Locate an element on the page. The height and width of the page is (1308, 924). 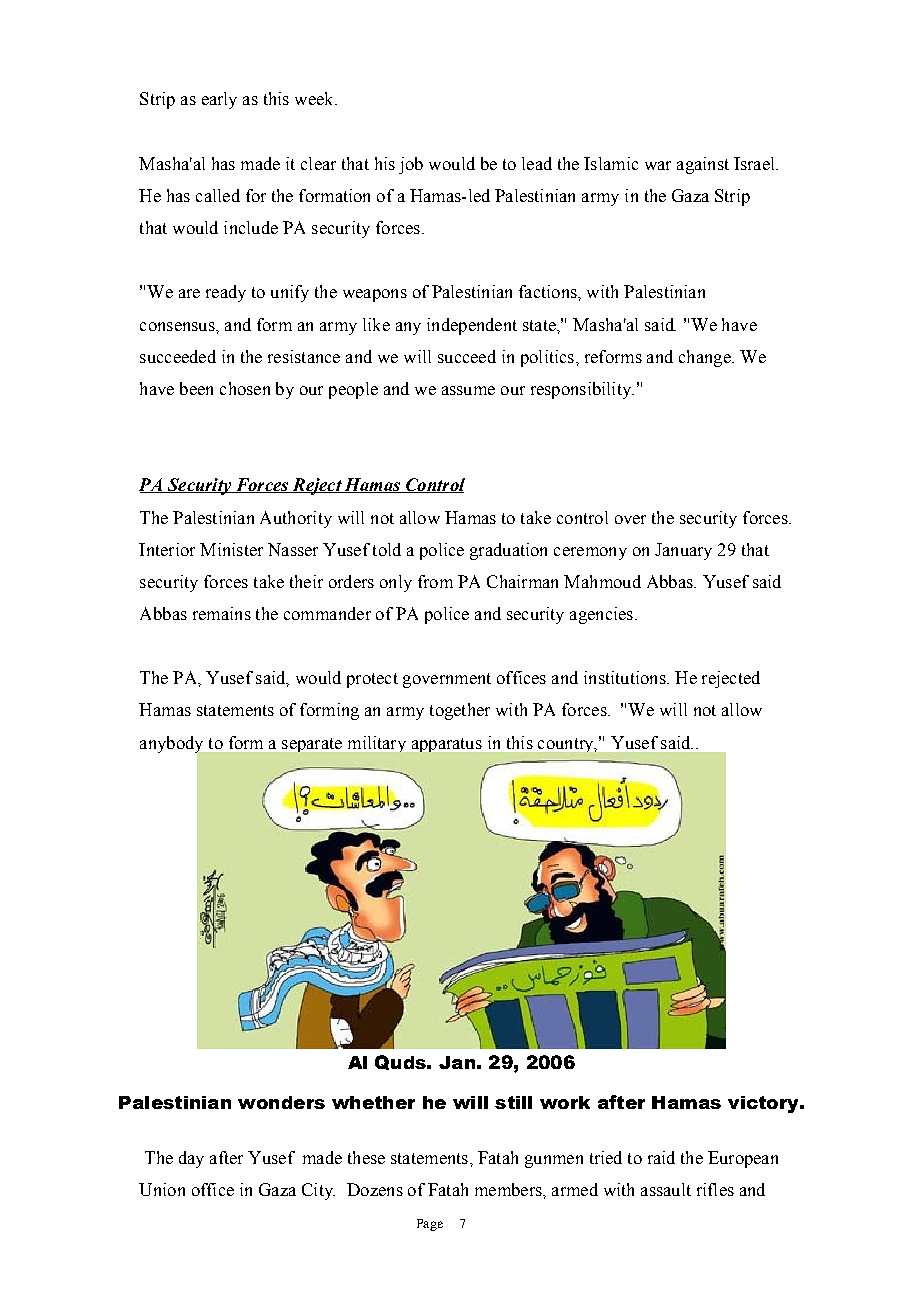
job is located at coordinates (411, 165).
